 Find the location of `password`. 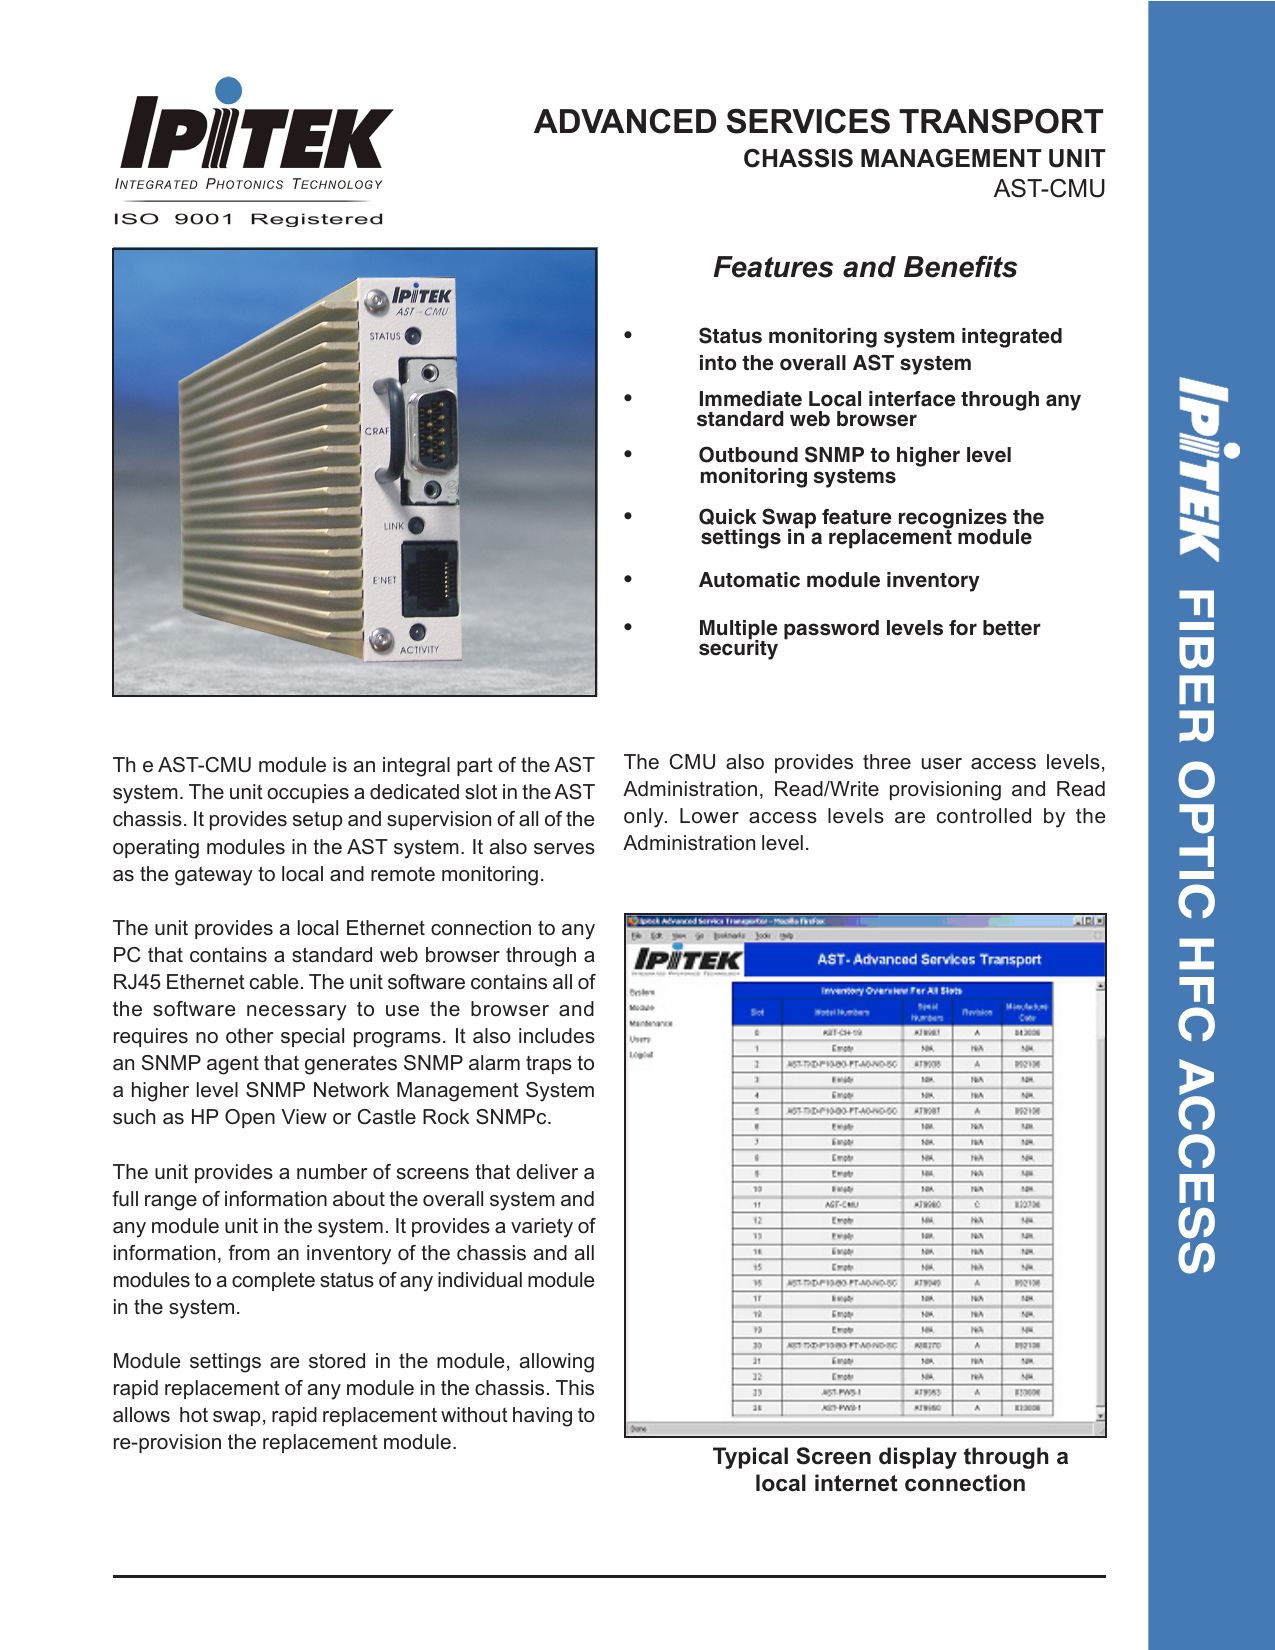

password is located at coordinates (831, 630).
